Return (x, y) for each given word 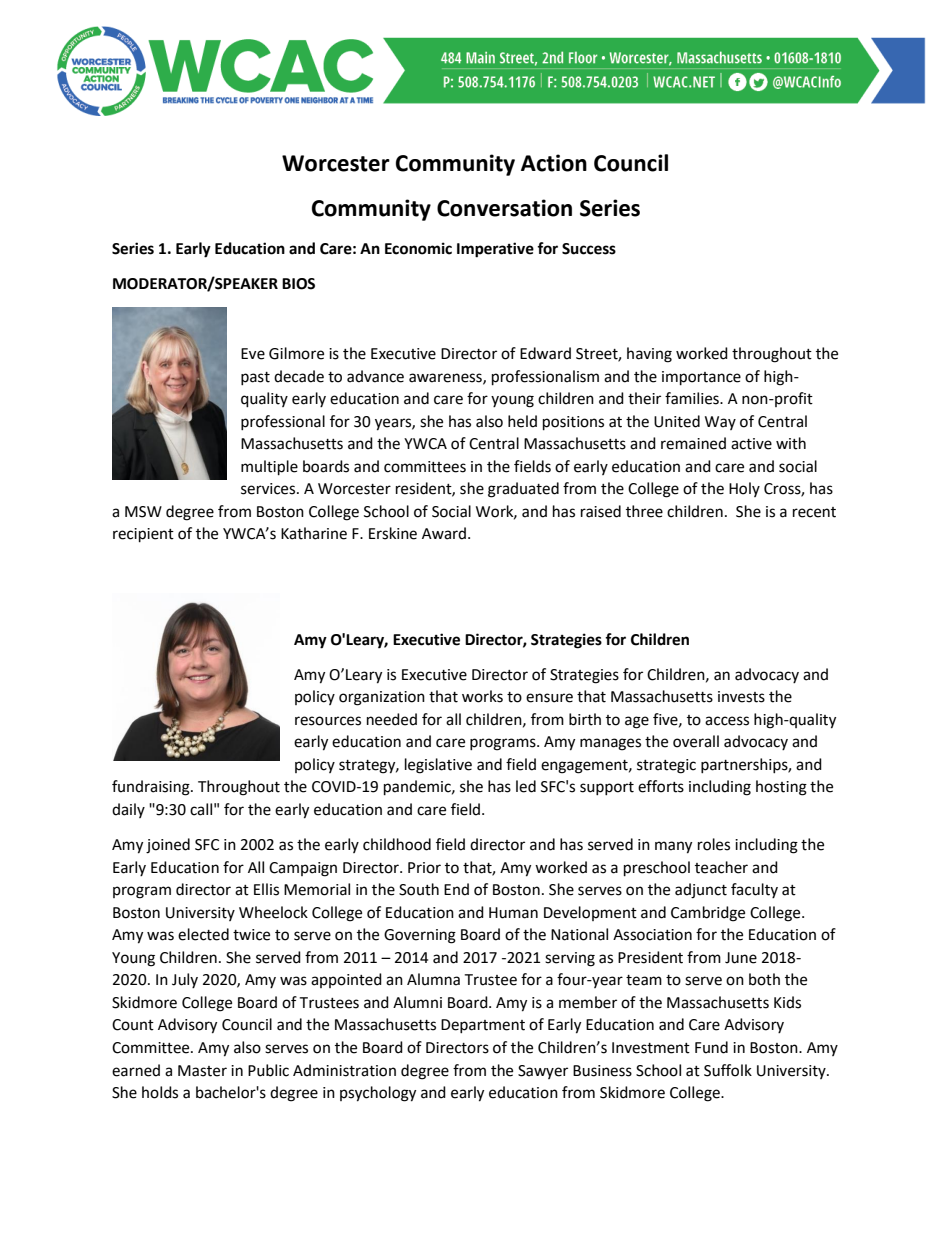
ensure (549, 698)
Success (589, 249)
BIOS (298, 284)
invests (741, 697)
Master (202, 1071)
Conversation (504, 208)
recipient (143, 535)
